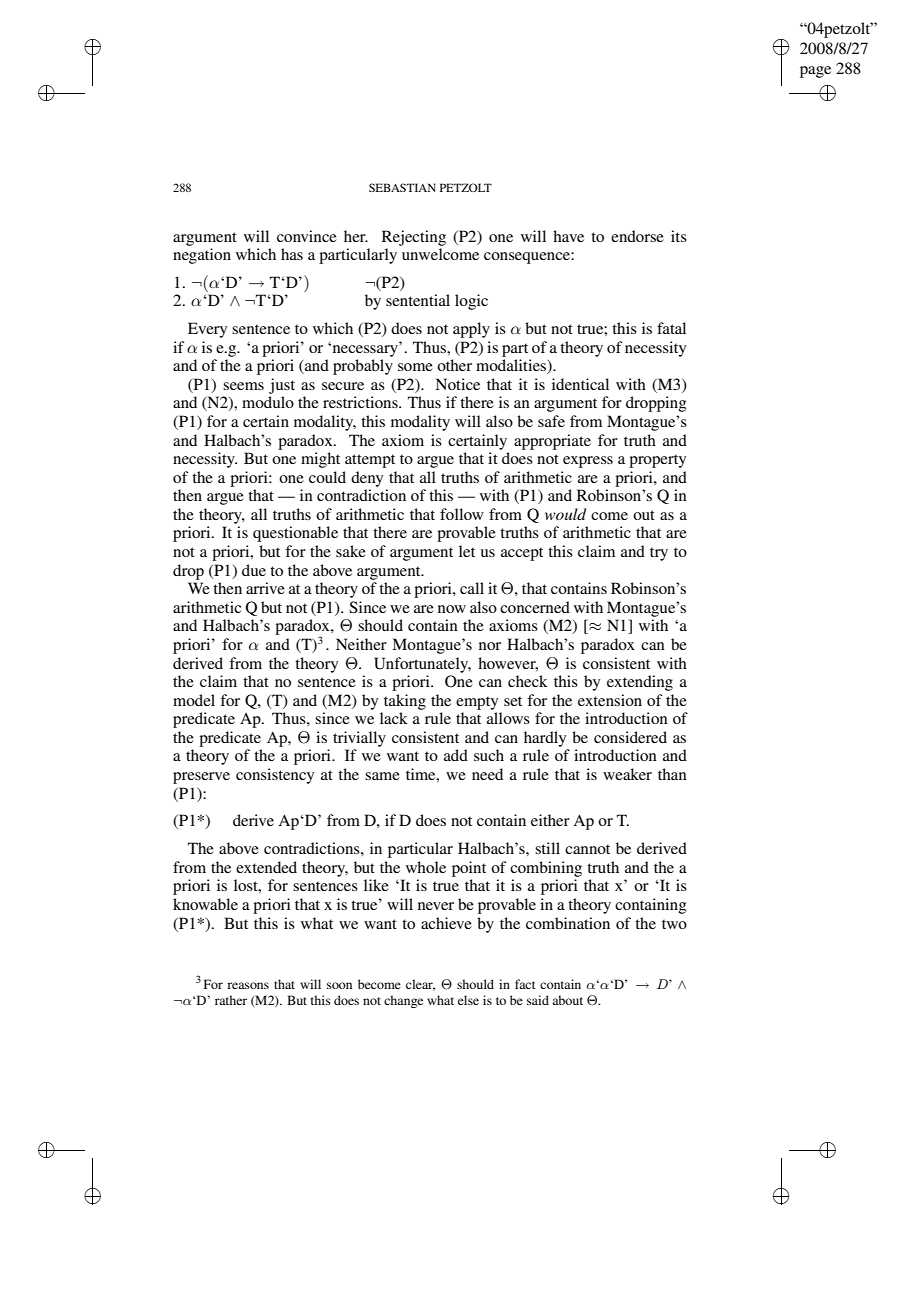 The height and width of the document is (1308, 924). I want to click on modulo, so click(268, 402).
